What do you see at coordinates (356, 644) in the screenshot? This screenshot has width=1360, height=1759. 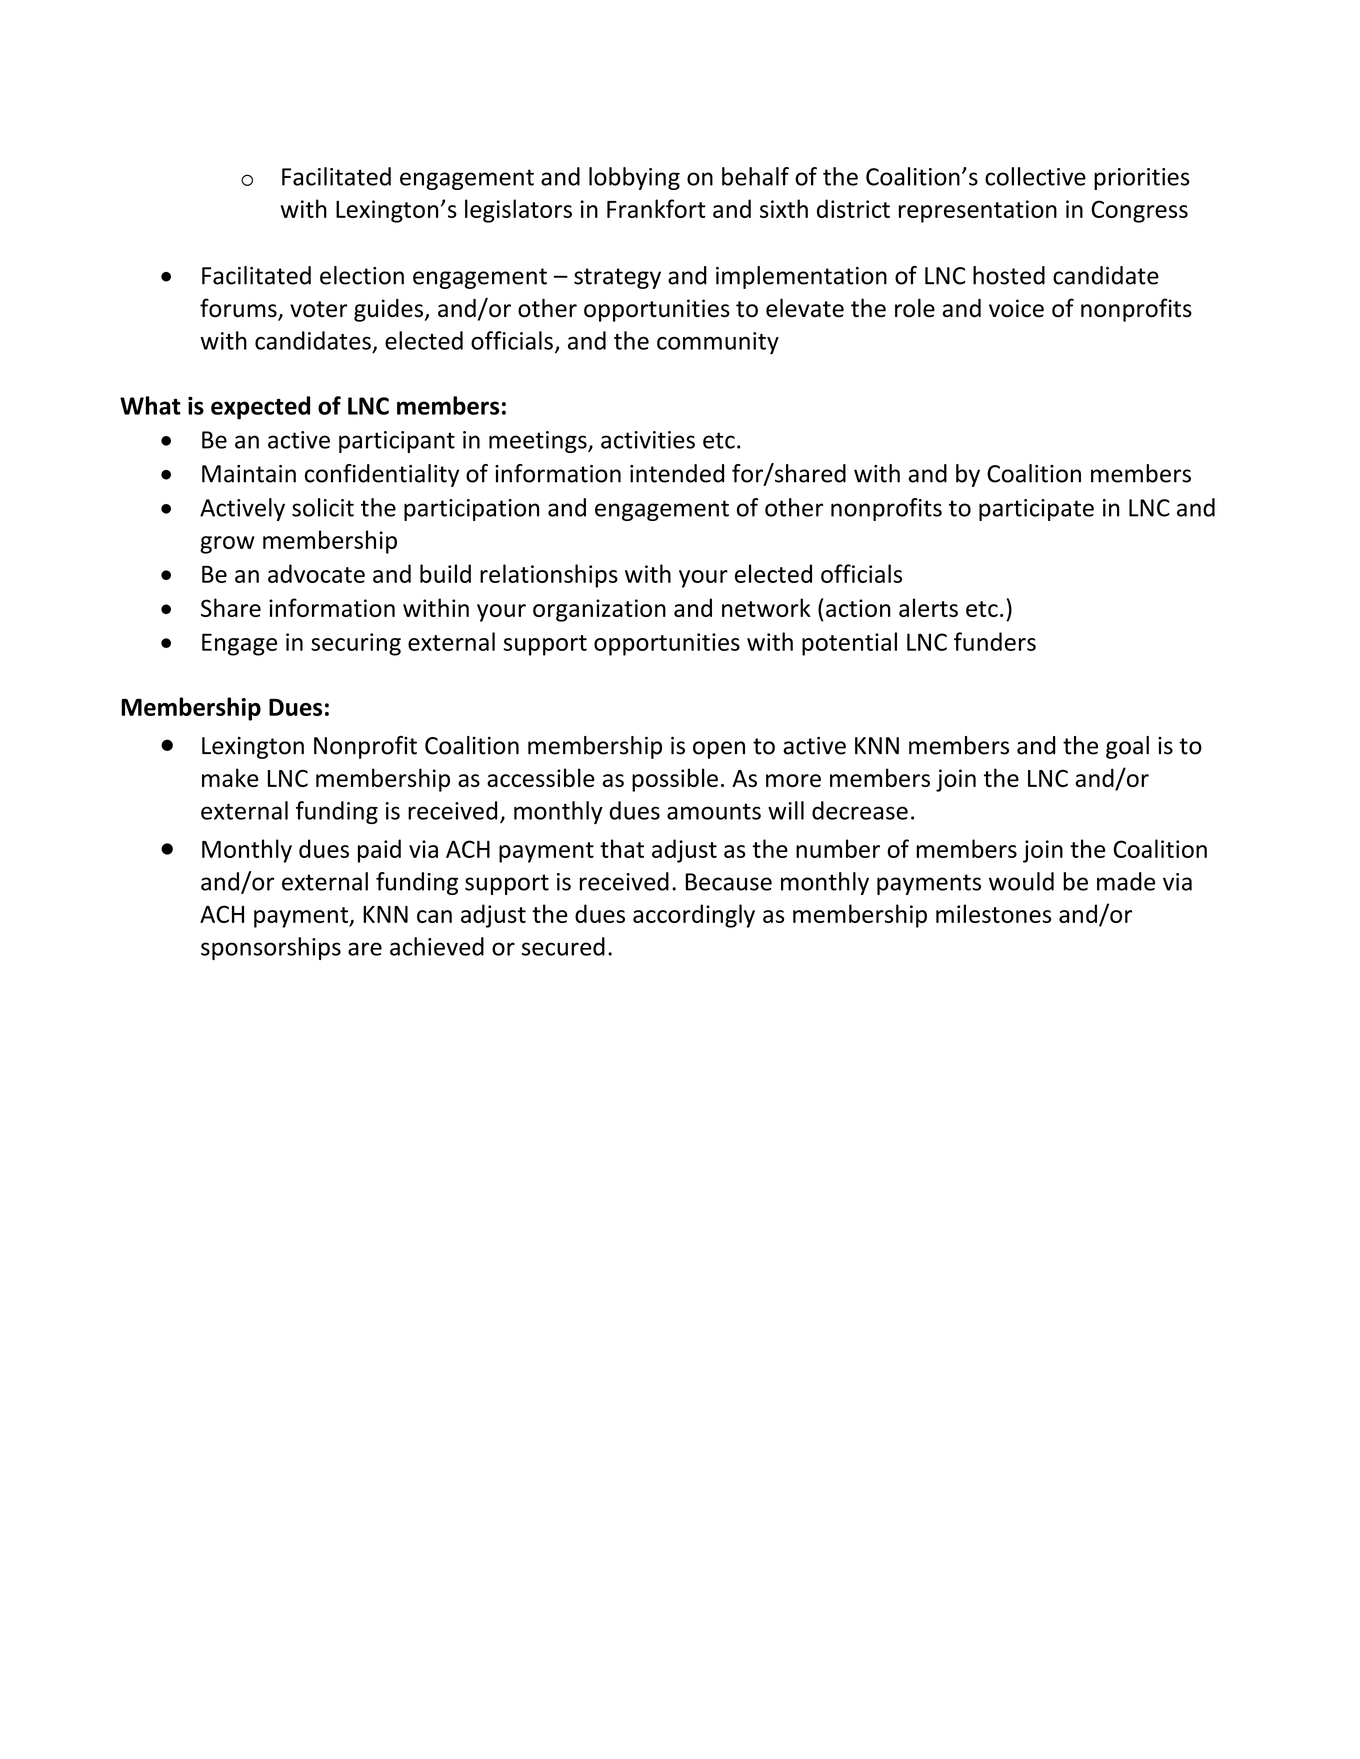 I see `securing` at bounding box center [356, 644].
